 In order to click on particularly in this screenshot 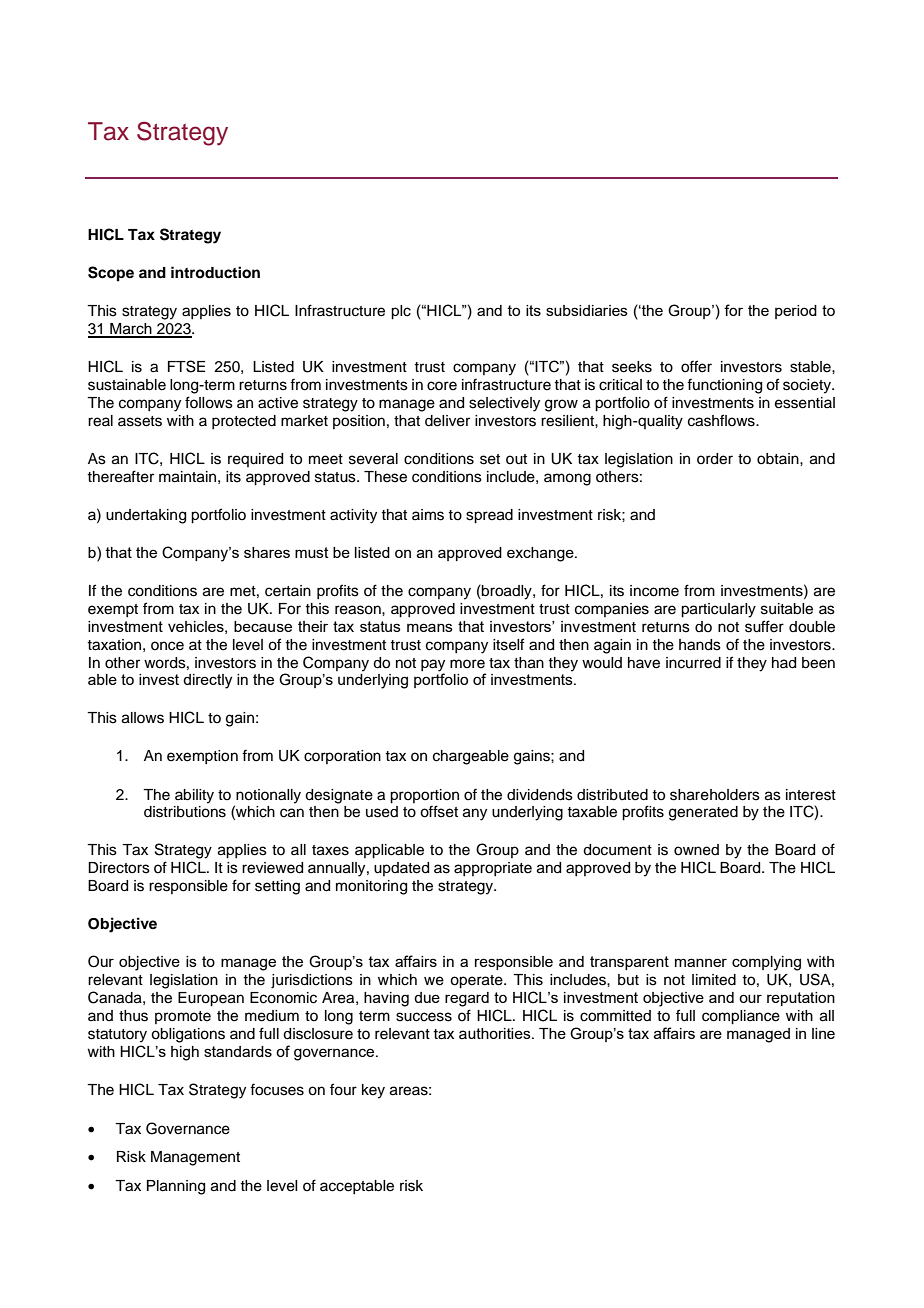, I will do `click(718, 610)`.
